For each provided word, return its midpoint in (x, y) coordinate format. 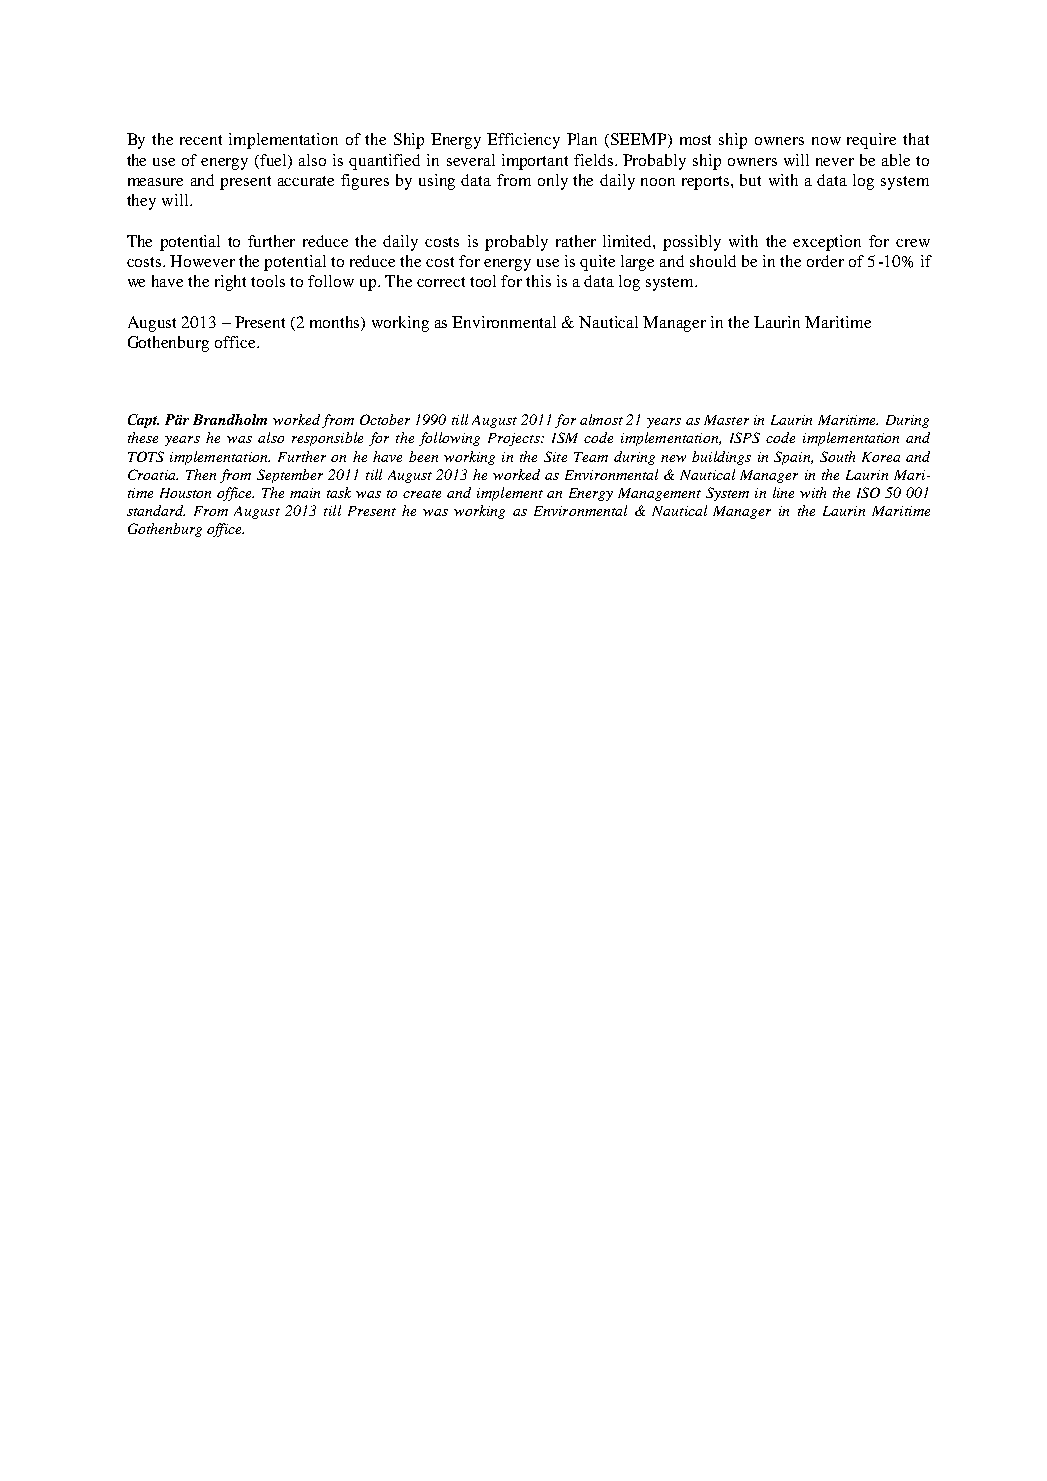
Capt (143, 421)
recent (201, 140)
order (825, 261)
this (538, 281)
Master (726, 420)
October (385, 419)
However (202, 261)
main (305, 493)
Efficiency (523, 141)
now (826, 141)
